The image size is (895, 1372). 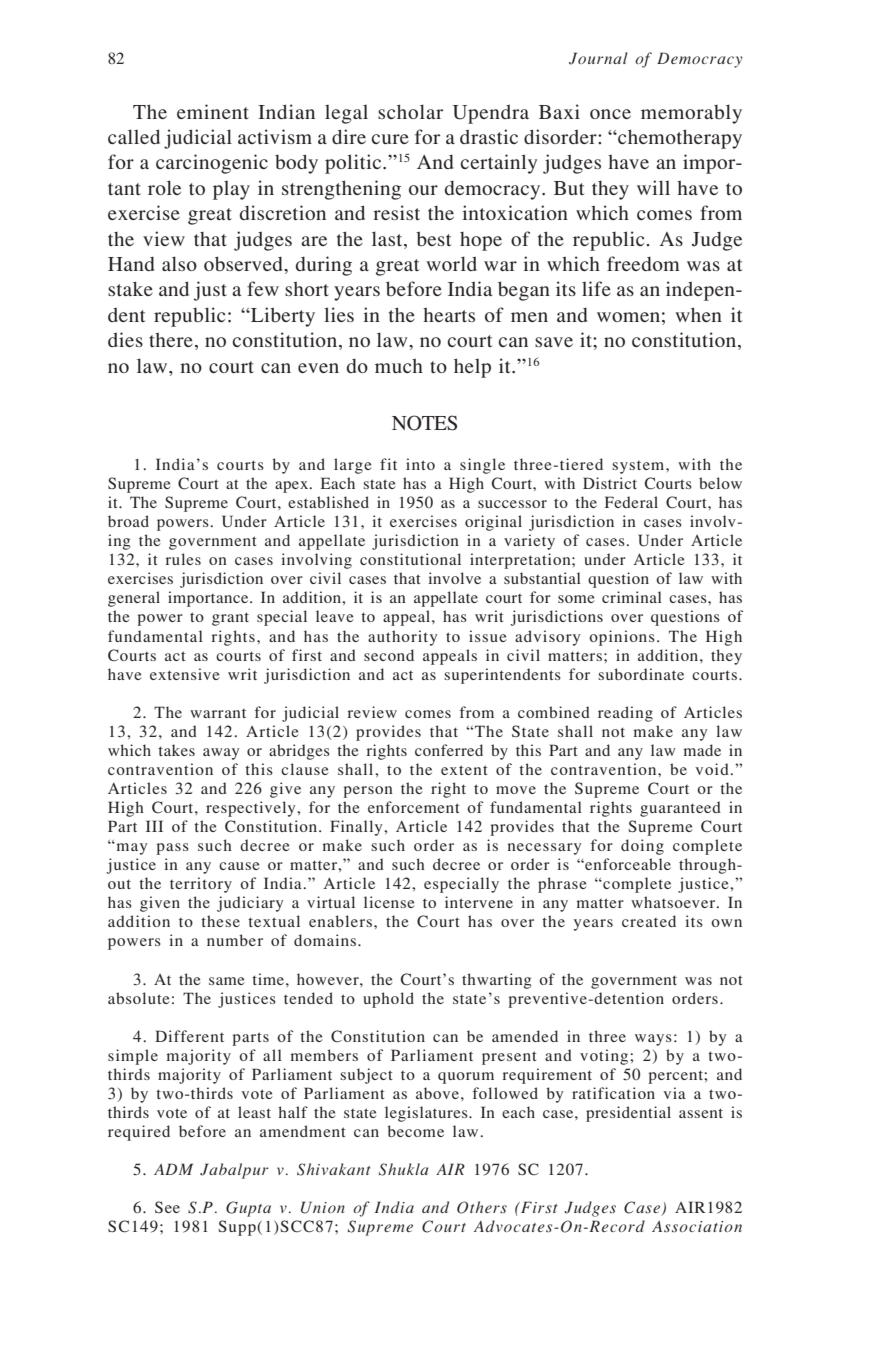 What do you see at coordinates (184, 674) in the page?
I see `extensive` at bounding box center [184, 674].
